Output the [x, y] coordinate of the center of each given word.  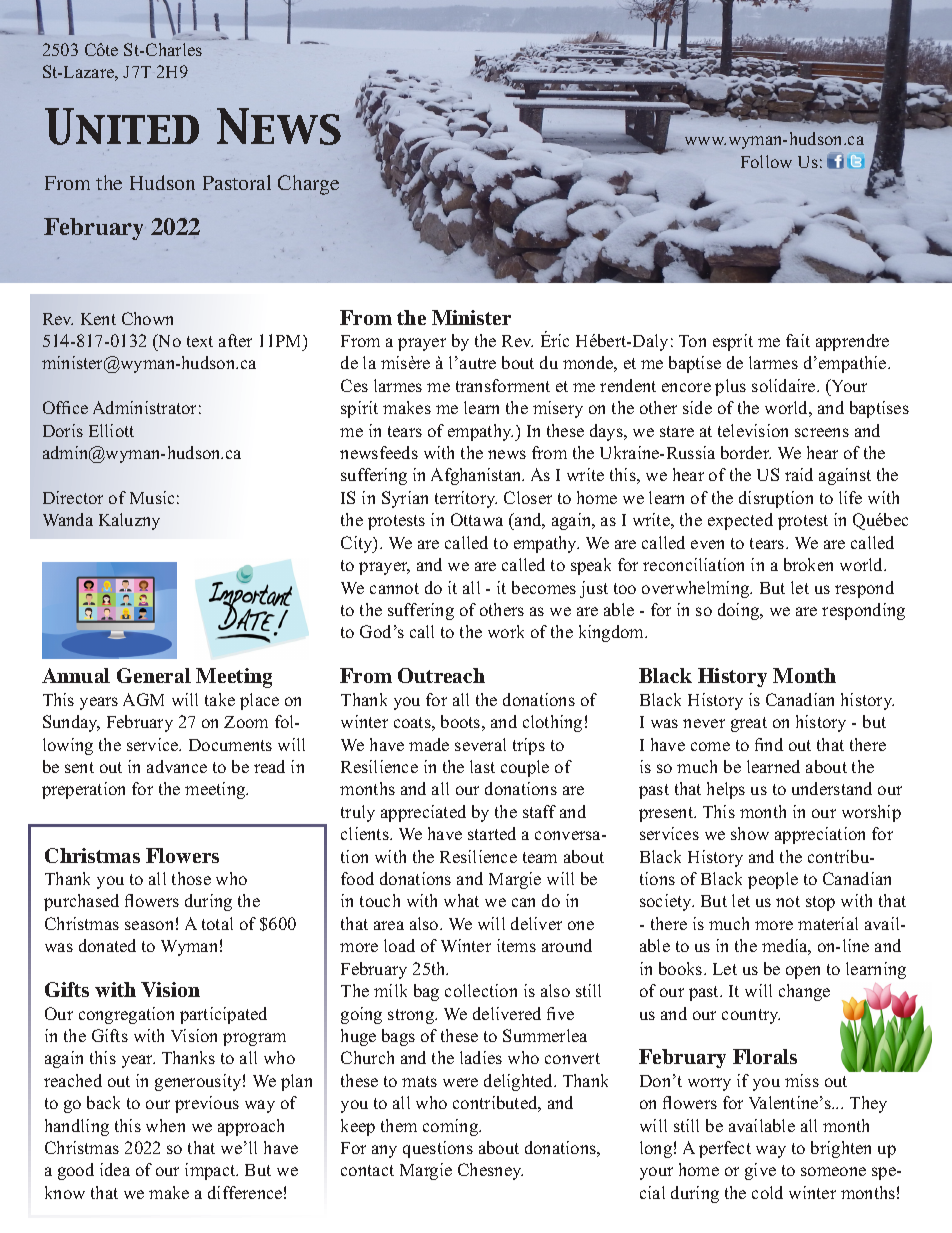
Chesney [490, 1171]
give [760, 1171]
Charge [308, 185]
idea [115, 1169]
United [122, 126]
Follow [766, 161]
